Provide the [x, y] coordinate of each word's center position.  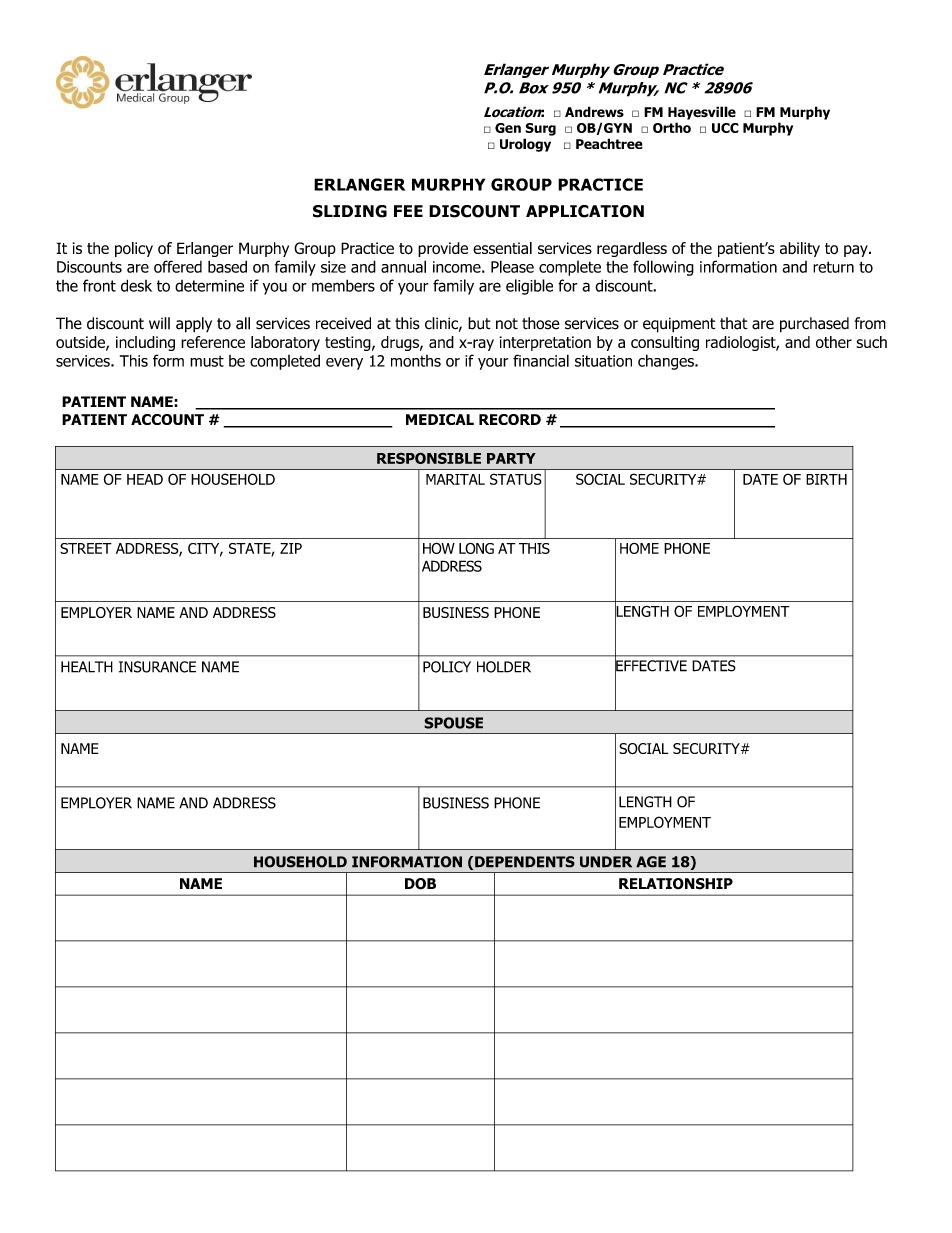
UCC [725, 128]
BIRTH [826, 479]
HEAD [145, 479]
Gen [508, 128]
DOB [420, 884]
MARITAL [455, 479]
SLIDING [350, 211]
